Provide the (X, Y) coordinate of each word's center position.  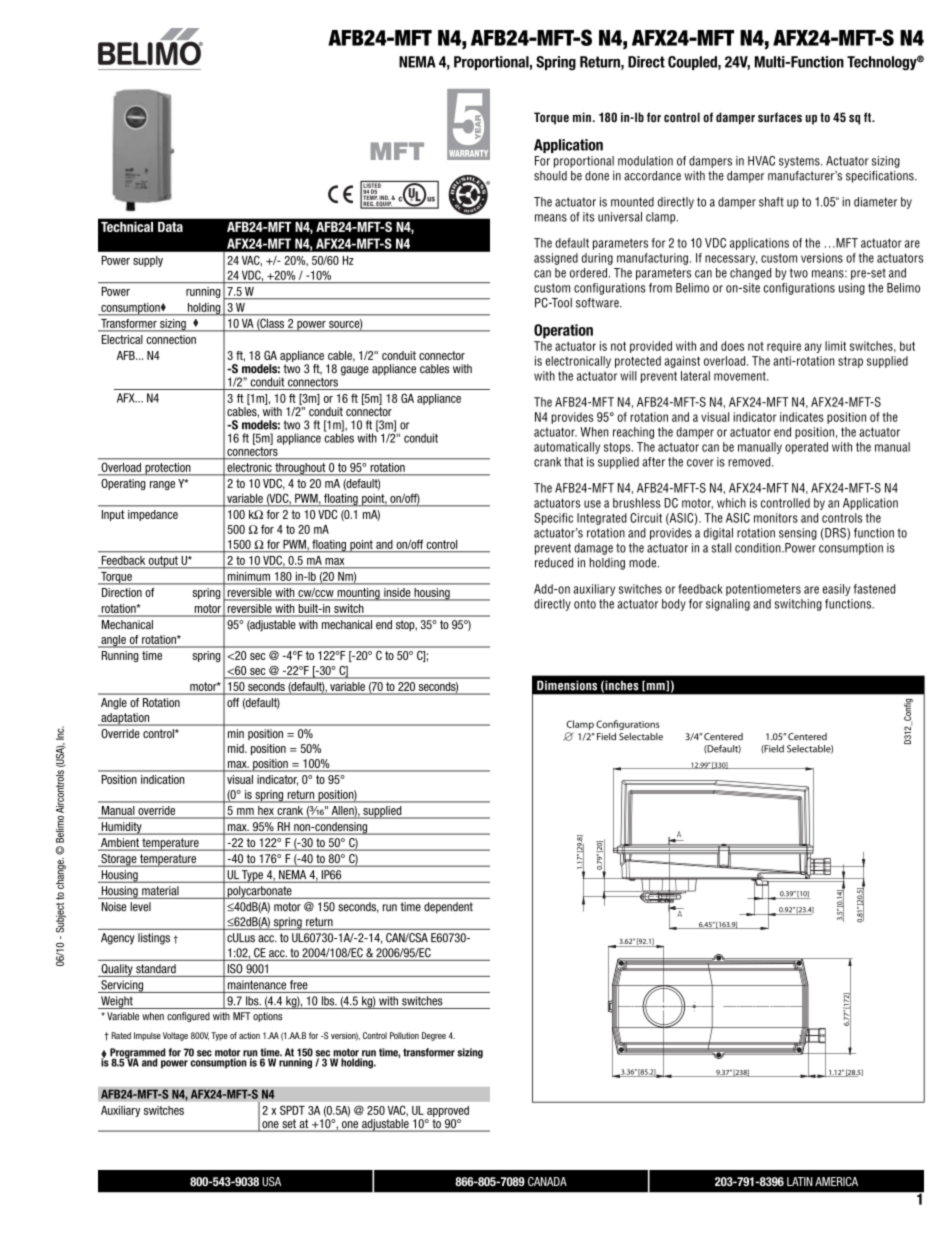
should (550, 176)
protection (168, 469)
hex (266, 812)
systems (800, 162)
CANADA (547, 1181)
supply (148, 261)
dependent (448, 908)
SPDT (292, 1110)
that (573, 462)
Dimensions (567, 685)
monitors (776, 518)
